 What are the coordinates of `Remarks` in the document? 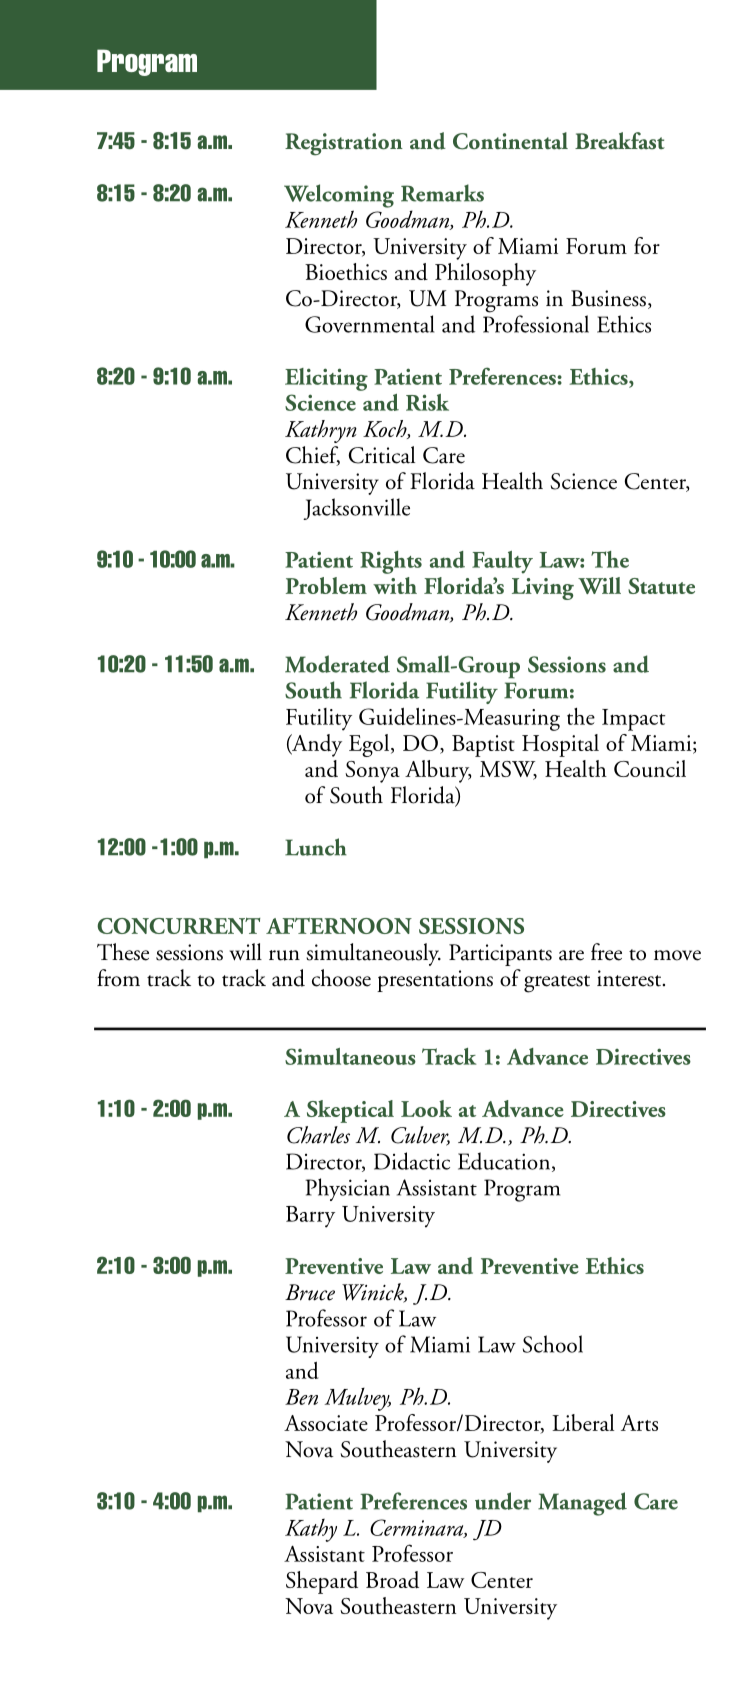 It's located at (442, 193).
